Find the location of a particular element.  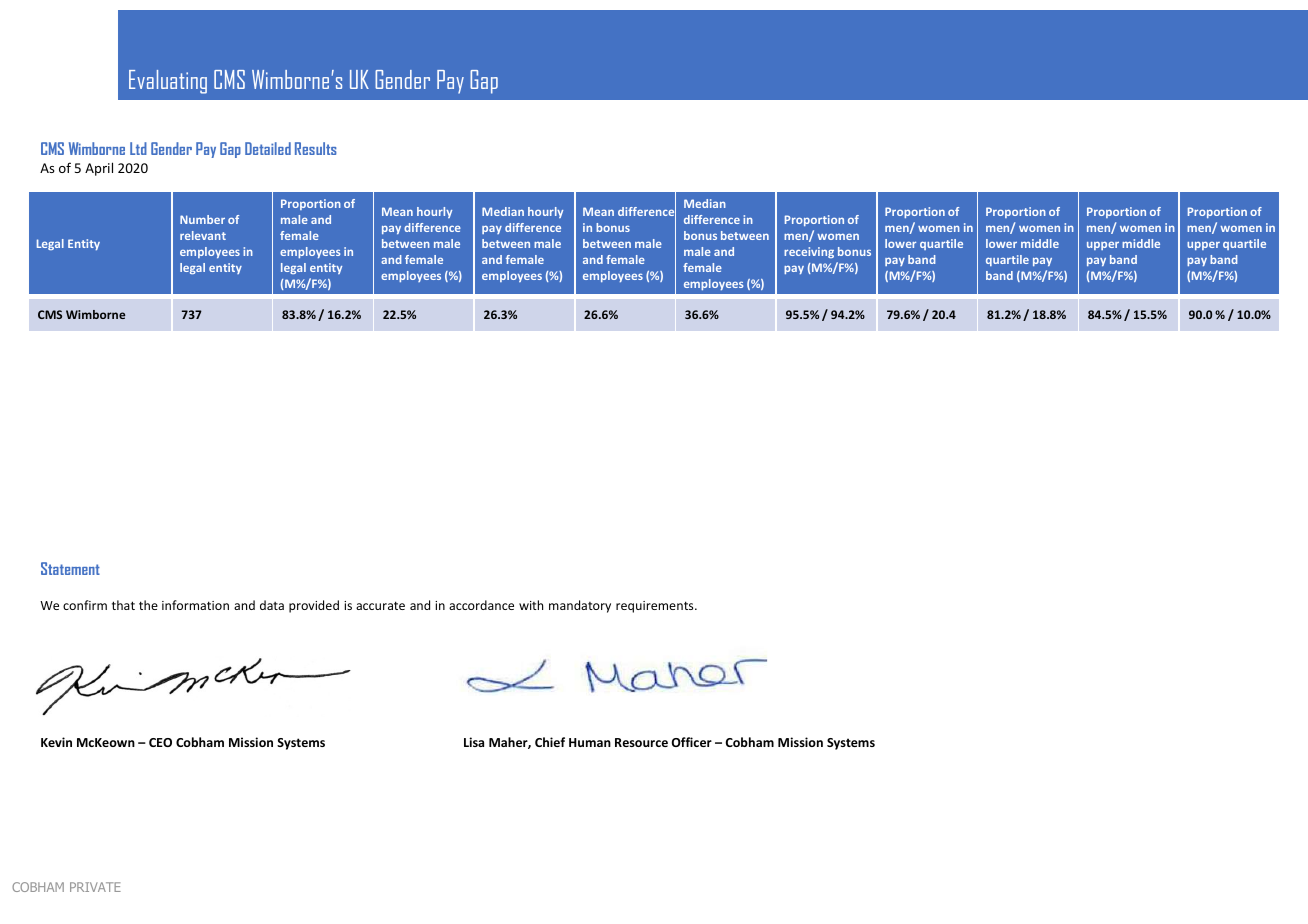

requirements is located at coordinates (656, 607).
